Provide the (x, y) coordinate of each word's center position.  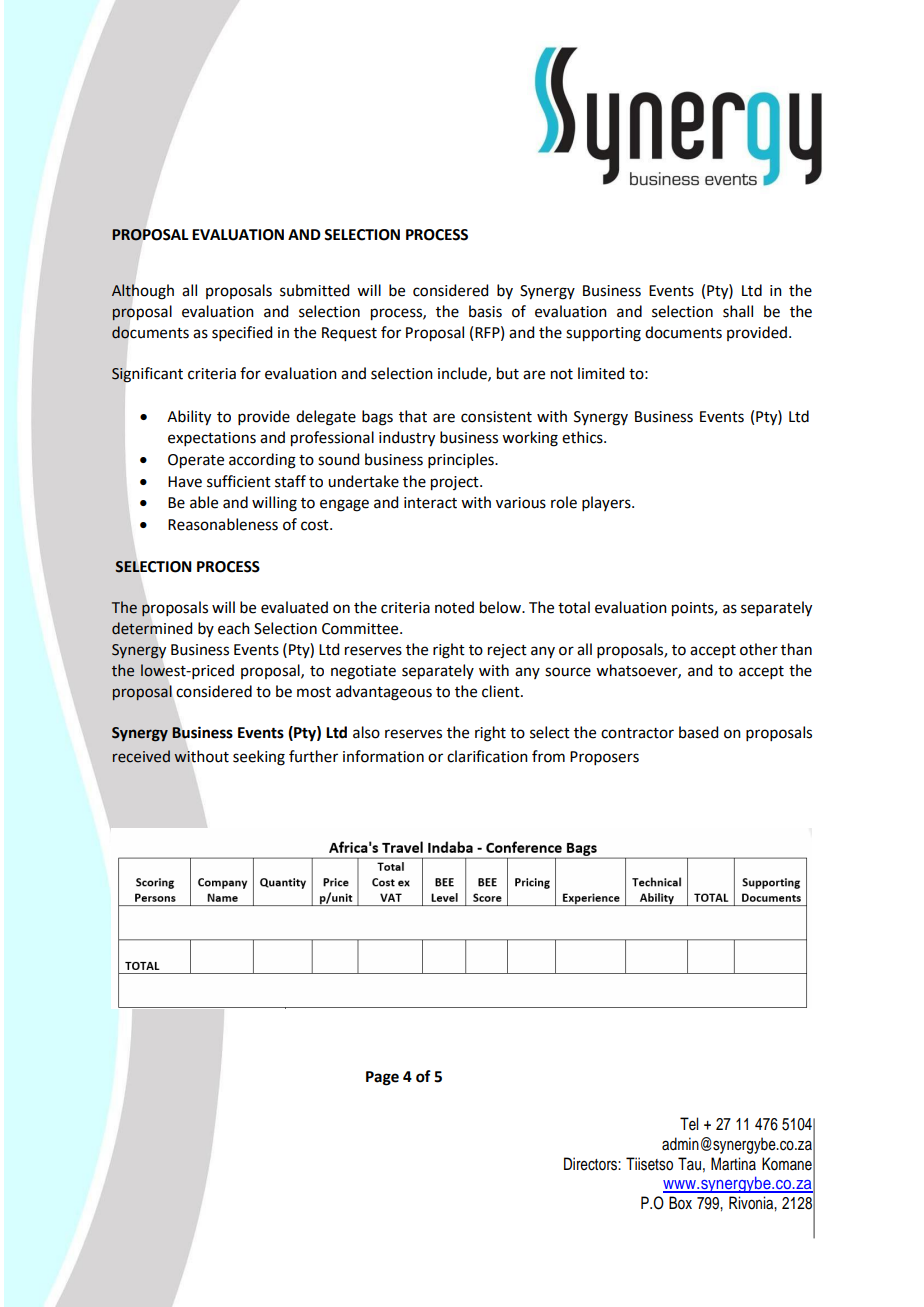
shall (738, 311)
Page (382, 1078)
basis (485, 311)
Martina (733, 1164)
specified (242, 333)
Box (680, 1203)
